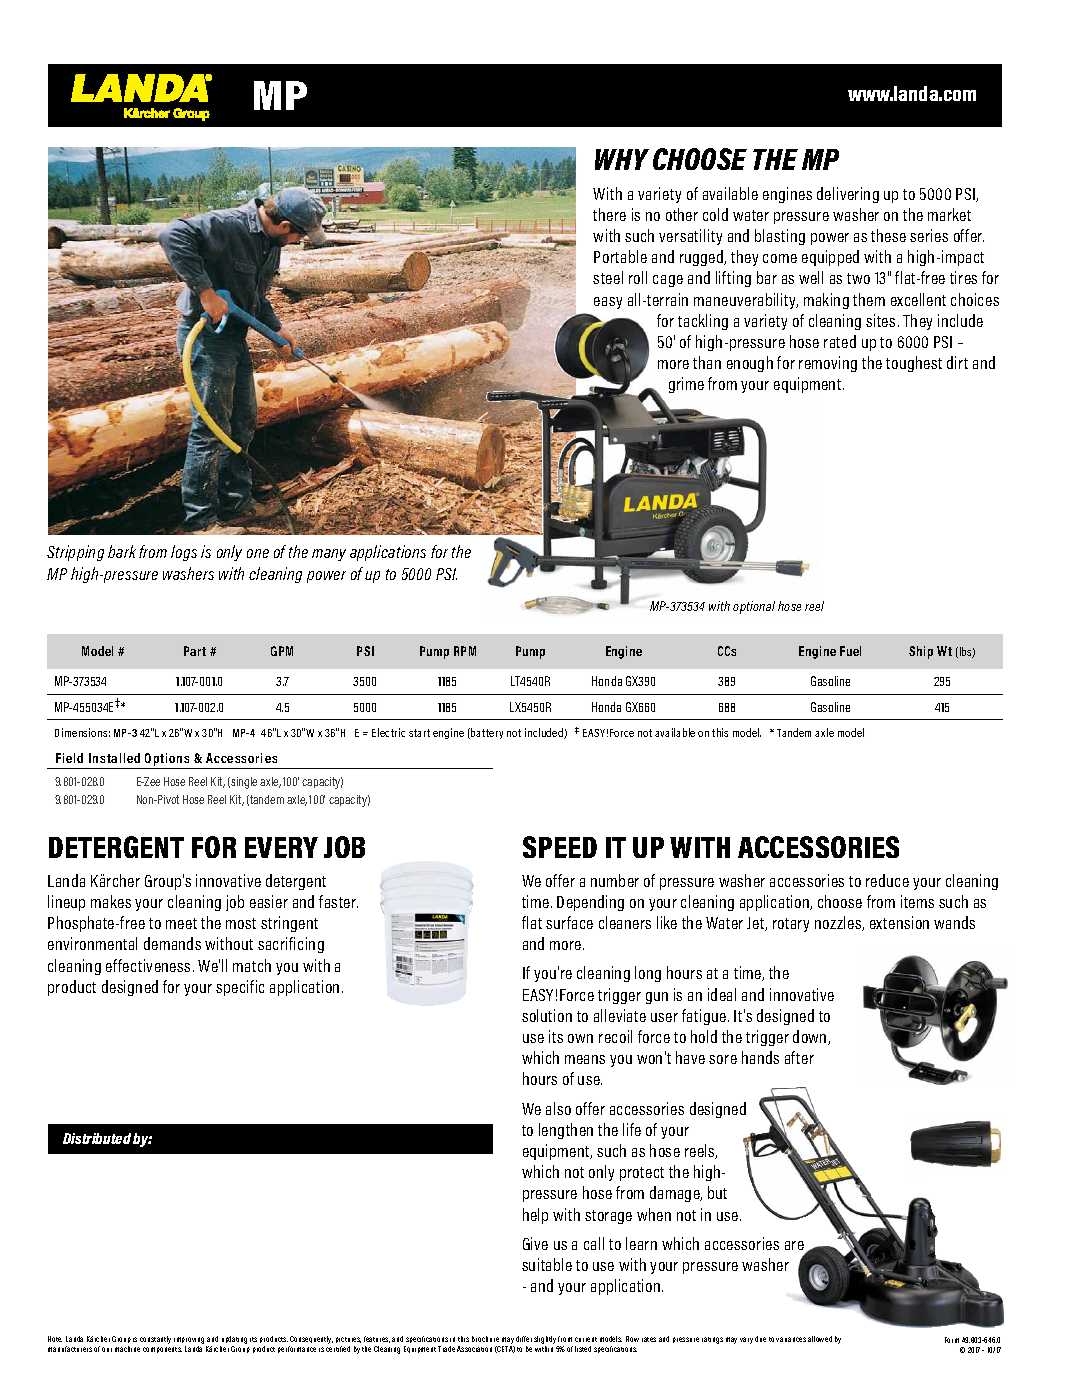 This screenshot has width=1081, height=1399. I want to click on WHY, so click(622, 159).
